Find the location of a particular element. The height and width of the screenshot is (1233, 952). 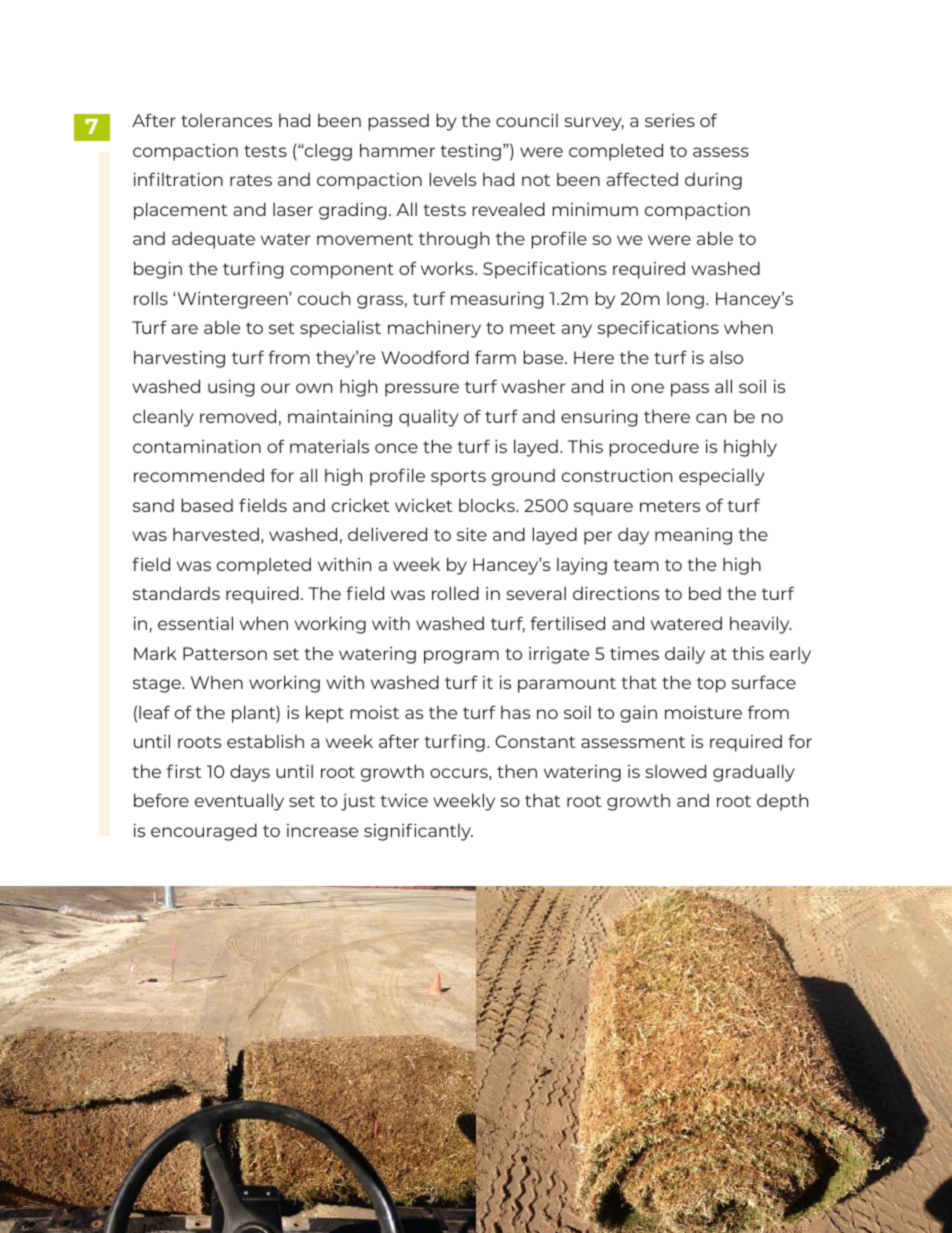

eventually is located at coordinates (239, 802).
